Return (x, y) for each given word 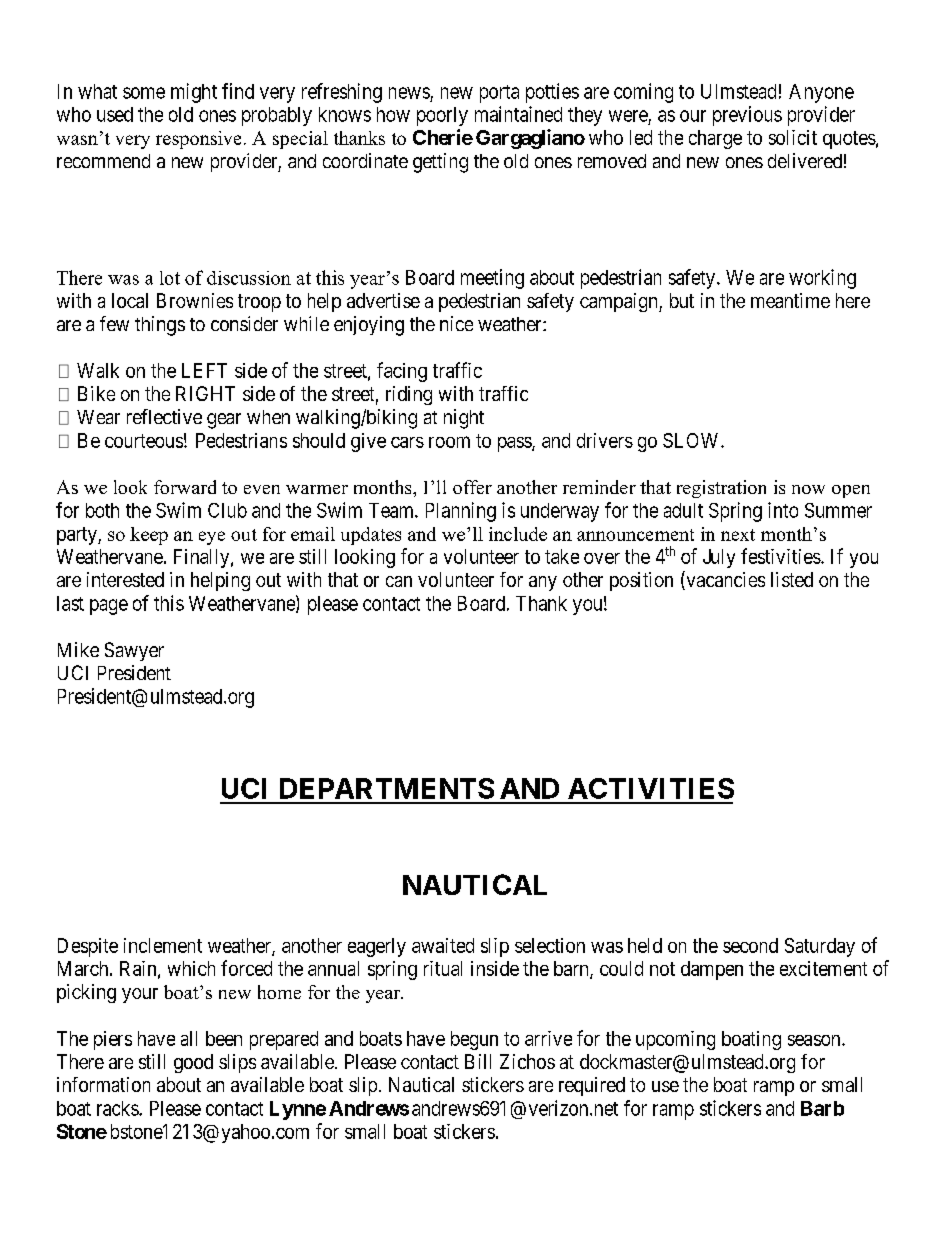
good (193, 1063)
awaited (443, 945)
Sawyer (134, 651)
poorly (442, 116)
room (449, 442)
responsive (198, 140)
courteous (144, 441)
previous (747, 116)
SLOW (692, 440)
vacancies (724, 580)
